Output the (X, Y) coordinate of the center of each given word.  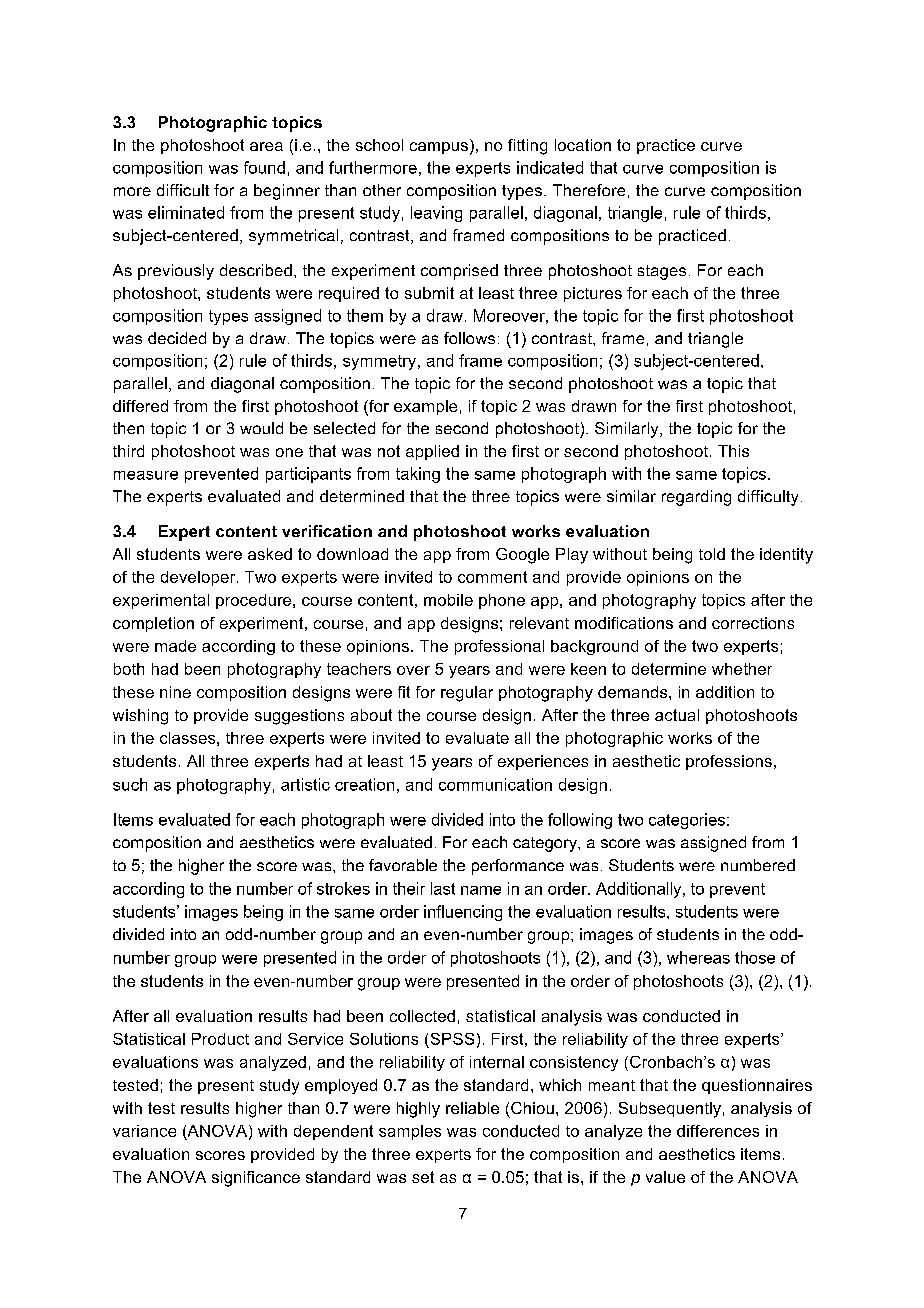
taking (418, 475)
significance (256, 1179)
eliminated (186, 212)
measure (146, 475)
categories (687, 821)
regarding (696, 498)
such (130, 784)
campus (440, 148)
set (423, 1177)
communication (495, 784)
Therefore (589, 190)
